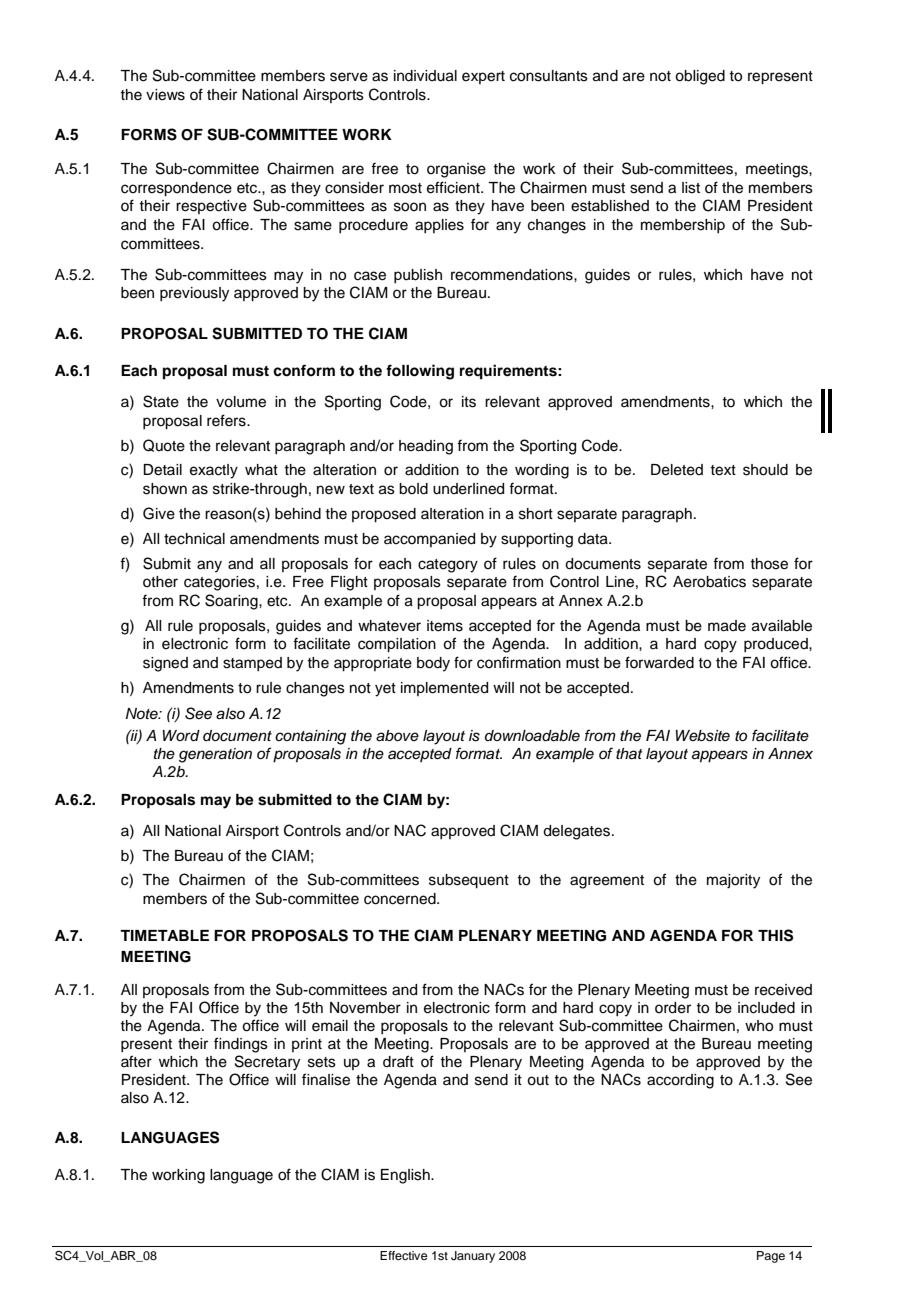 This screenshot has height=1308, width=924. I want to click on expert, so click(483, 77).
